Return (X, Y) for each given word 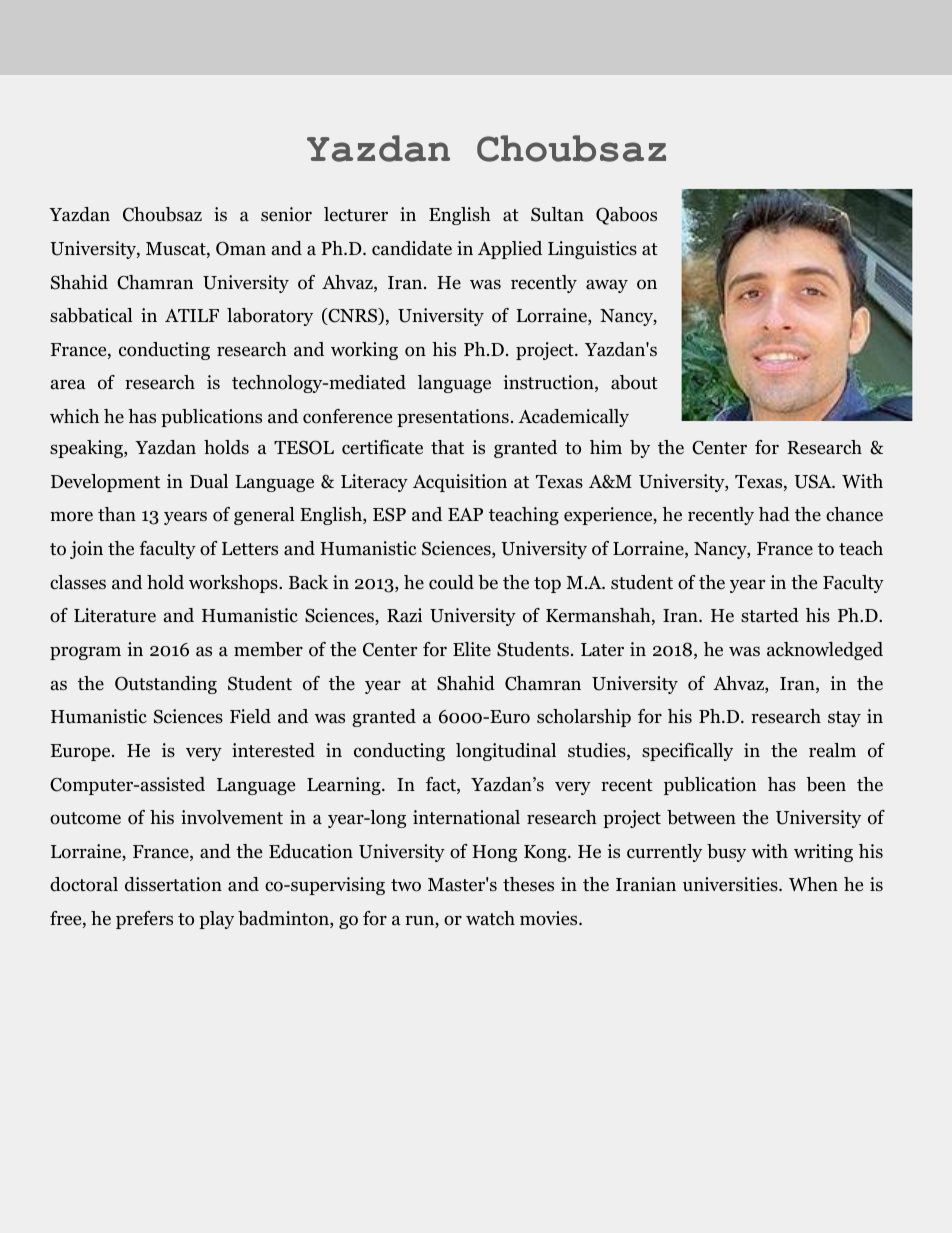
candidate (412, 248)
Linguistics (592, 250)
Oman (241, 248)
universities (731, 884)
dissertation (173, 884)
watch (490, 918)
